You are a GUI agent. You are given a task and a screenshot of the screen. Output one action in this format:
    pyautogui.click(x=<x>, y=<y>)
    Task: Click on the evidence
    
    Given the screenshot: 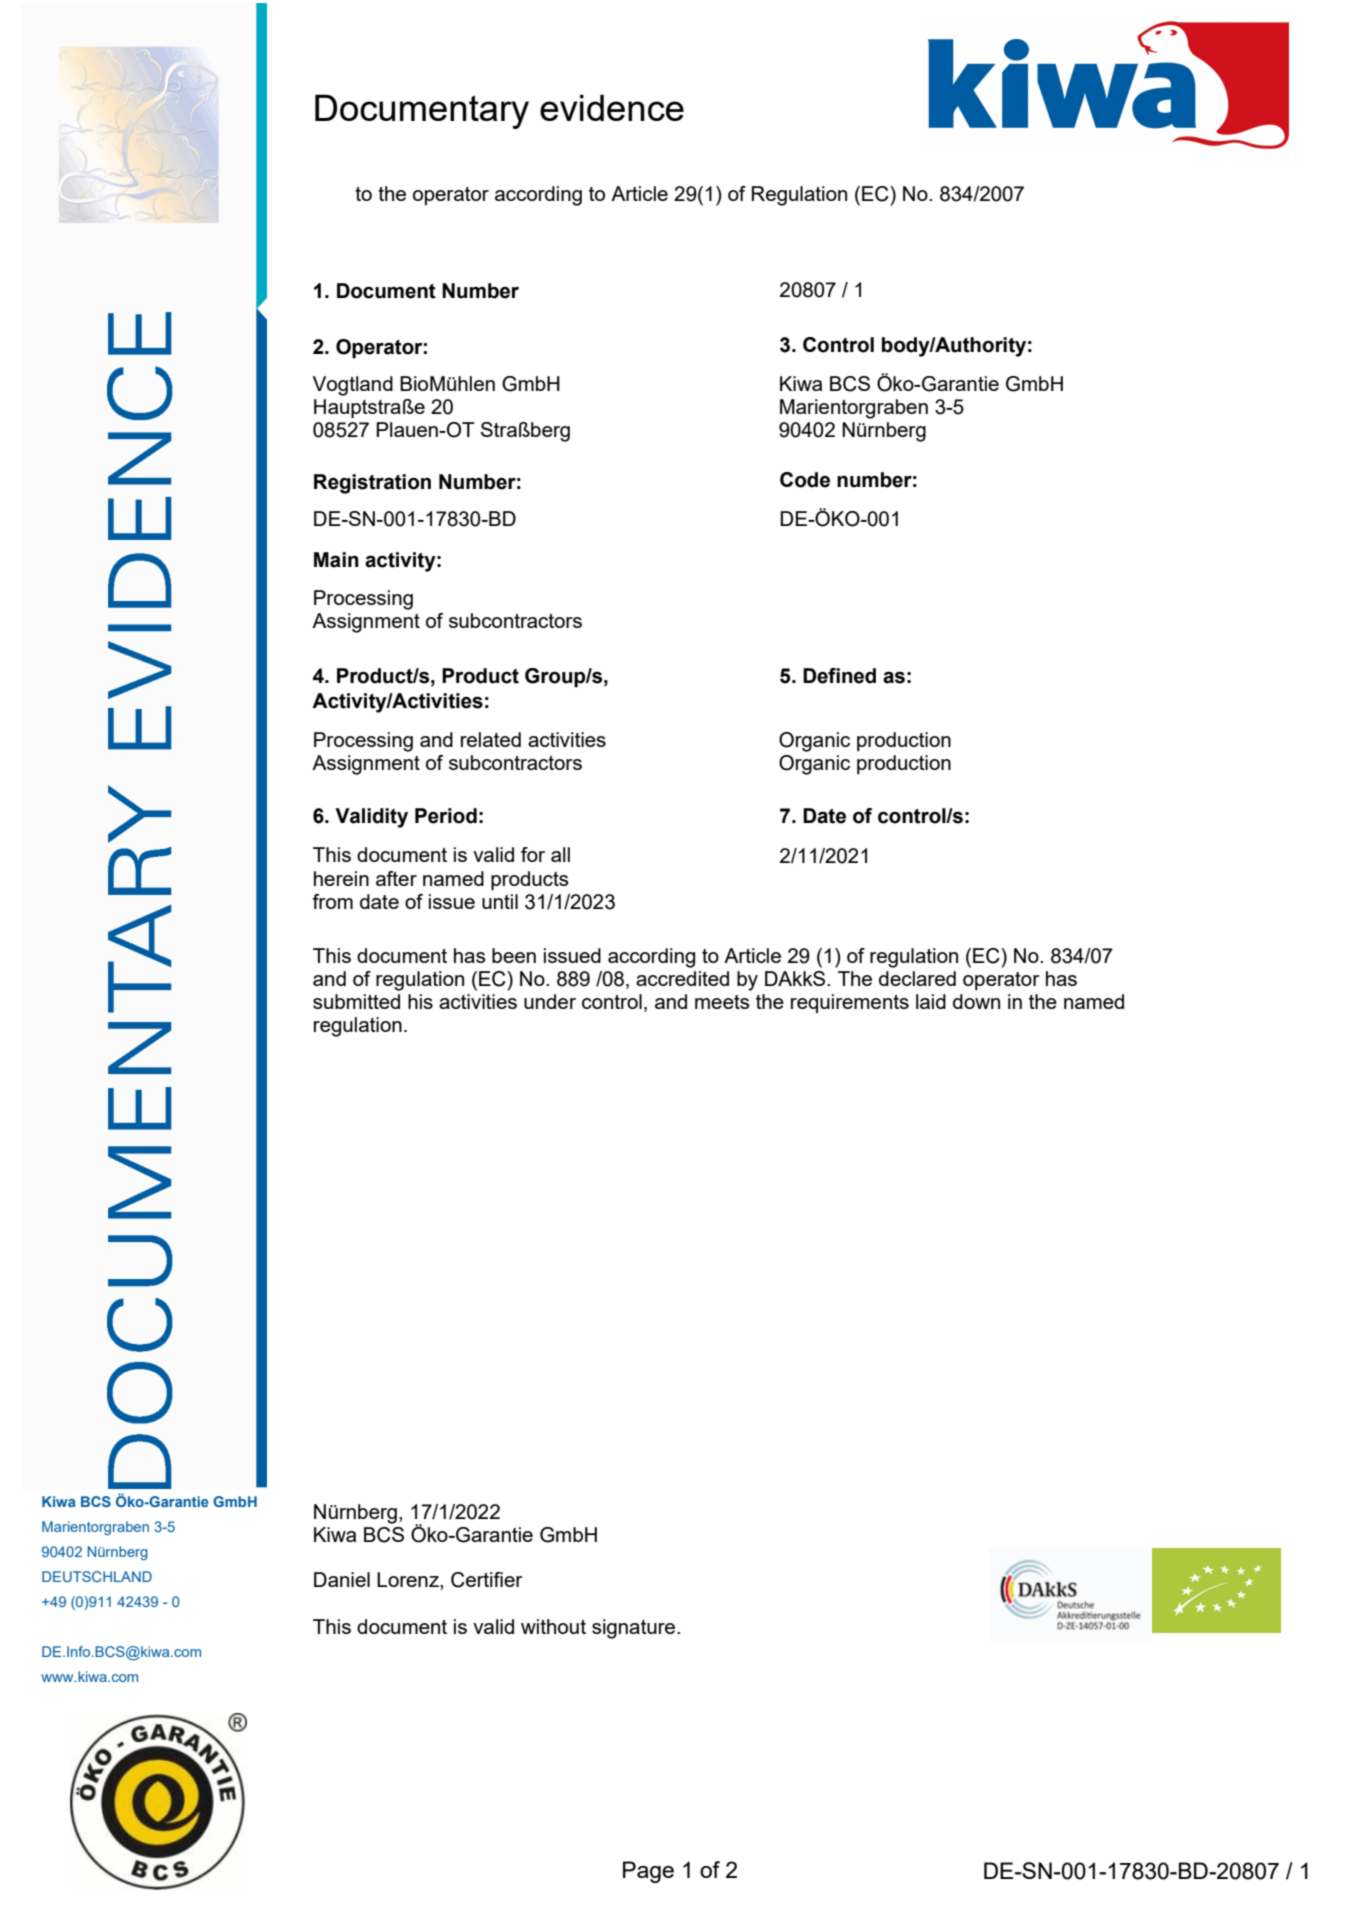 What is the action you would take?
    pyautogui.click(x=612, y=107)
